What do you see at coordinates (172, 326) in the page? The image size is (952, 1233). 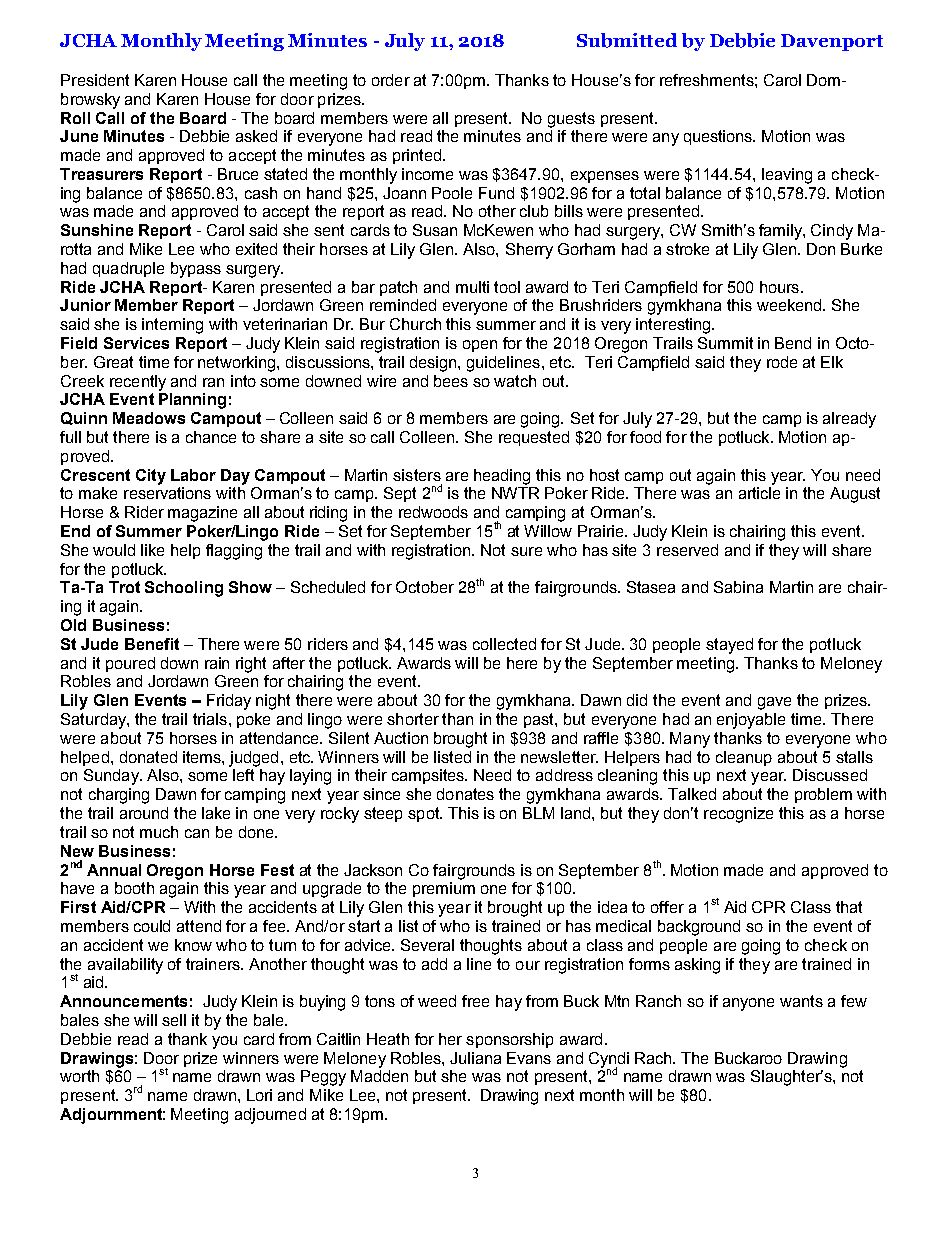 I see `interning` at bounding box center [172, 326].
